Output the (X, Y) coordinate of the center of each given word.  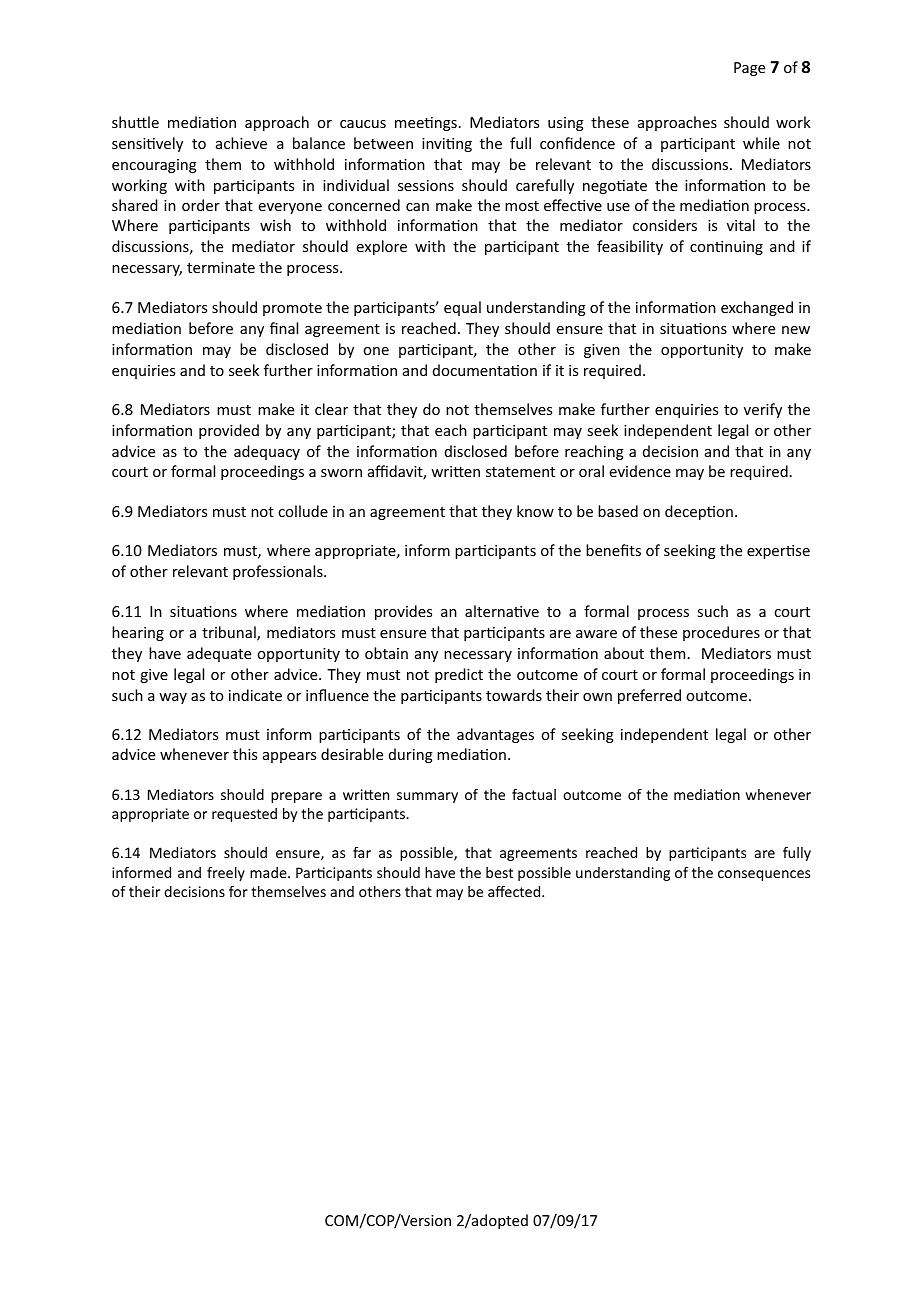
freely (226, 874)
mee (410, 124)
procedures (721, 633)
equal (462, 308)
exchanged (757, 308)
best (499, 872)
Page (749, 69)
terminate (221, 267)
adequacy (267, 452)
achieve (241, 143)
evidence (640, 471)
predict (459, 675)
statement (520, 472)
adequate (219, 654)
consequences (764, 875)
